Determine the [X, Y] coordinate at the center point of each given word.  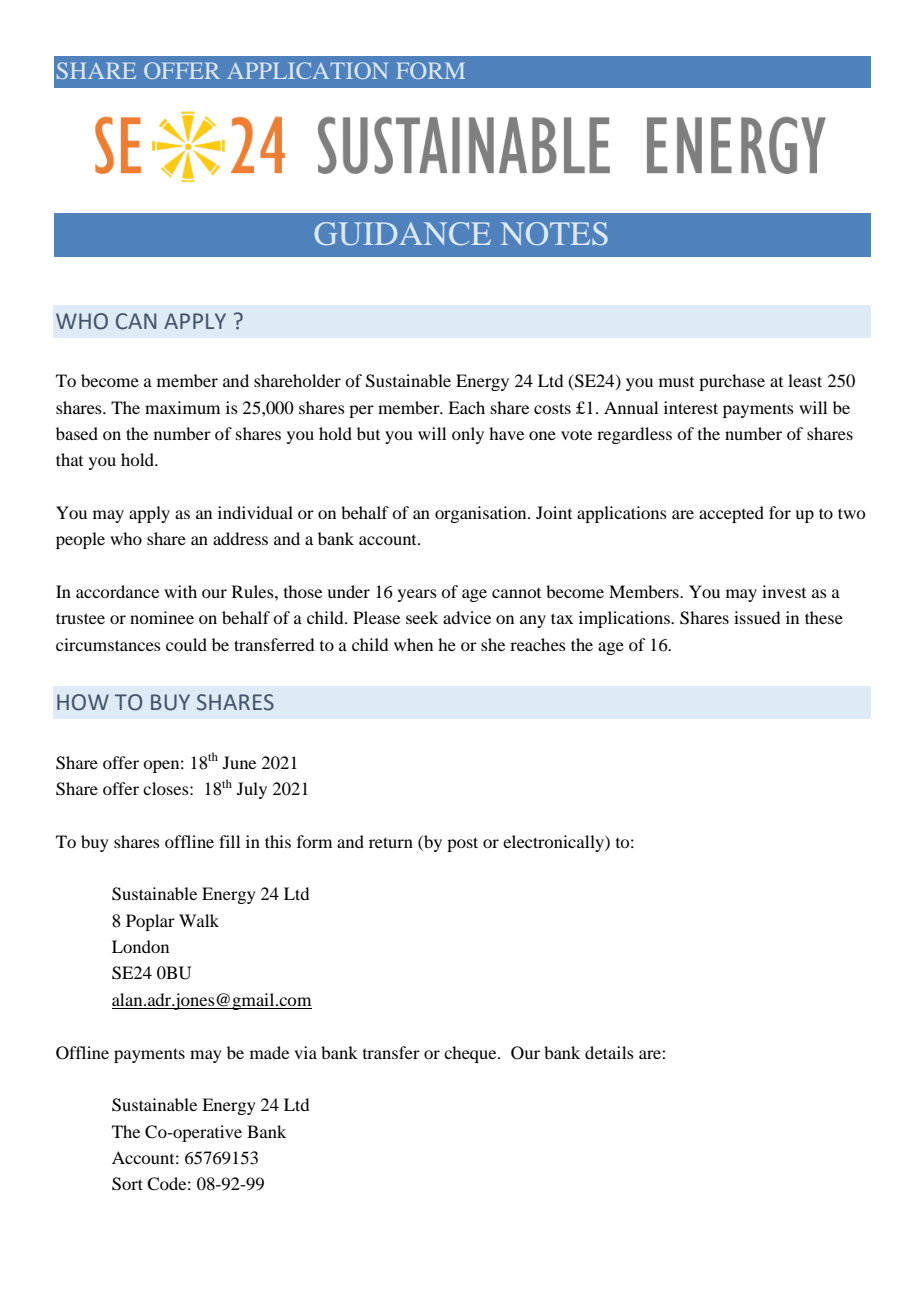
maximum [182, 407]
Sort [127, 1184]
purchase [732, 382]
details [609, 1052]
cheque [471, 1054]
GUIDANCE [402, 233]
